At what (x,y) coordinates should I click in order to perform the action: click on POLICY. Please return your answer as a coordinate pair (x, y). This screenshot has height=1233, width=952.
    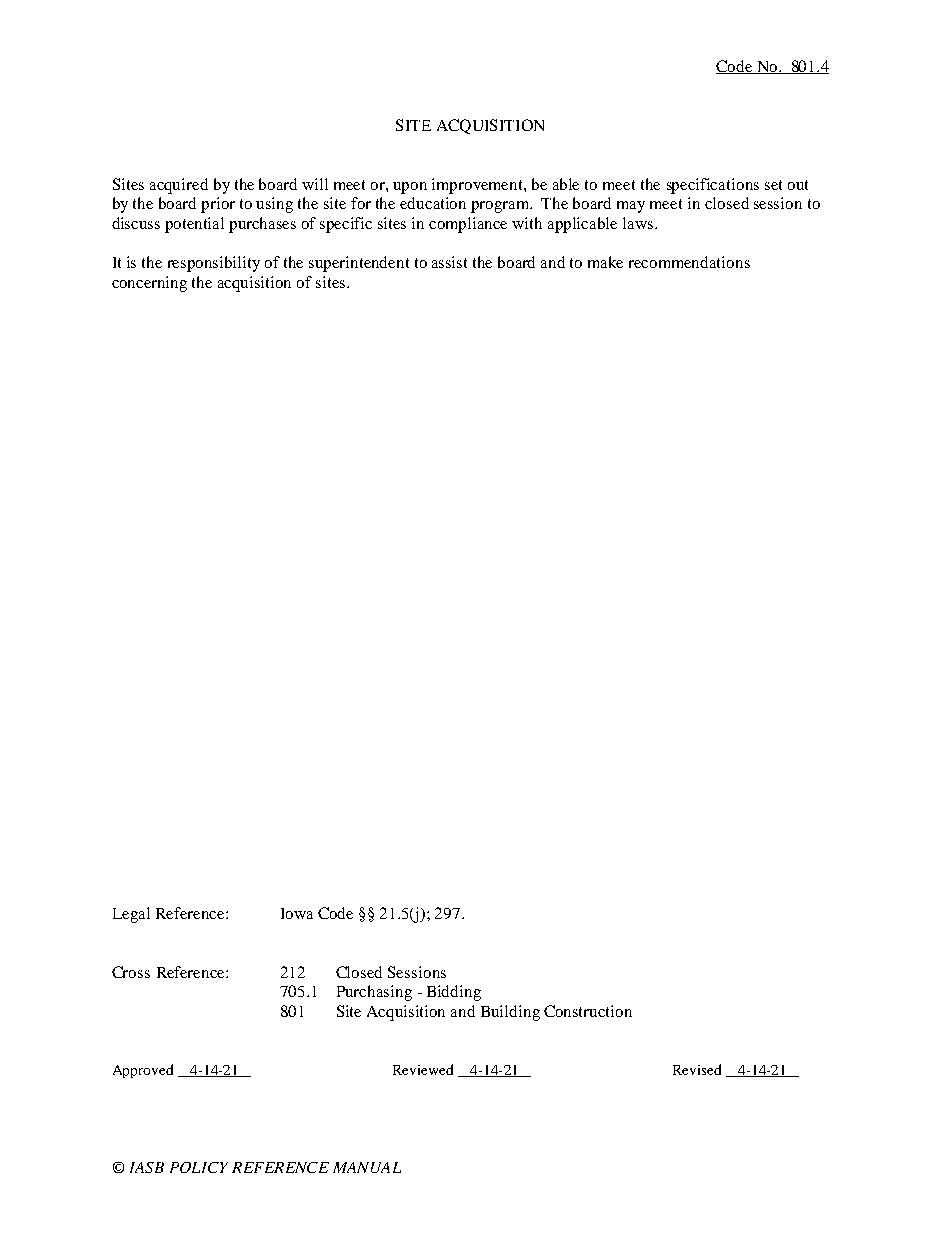
    Looking at the image, I should click on (199, 1167).
